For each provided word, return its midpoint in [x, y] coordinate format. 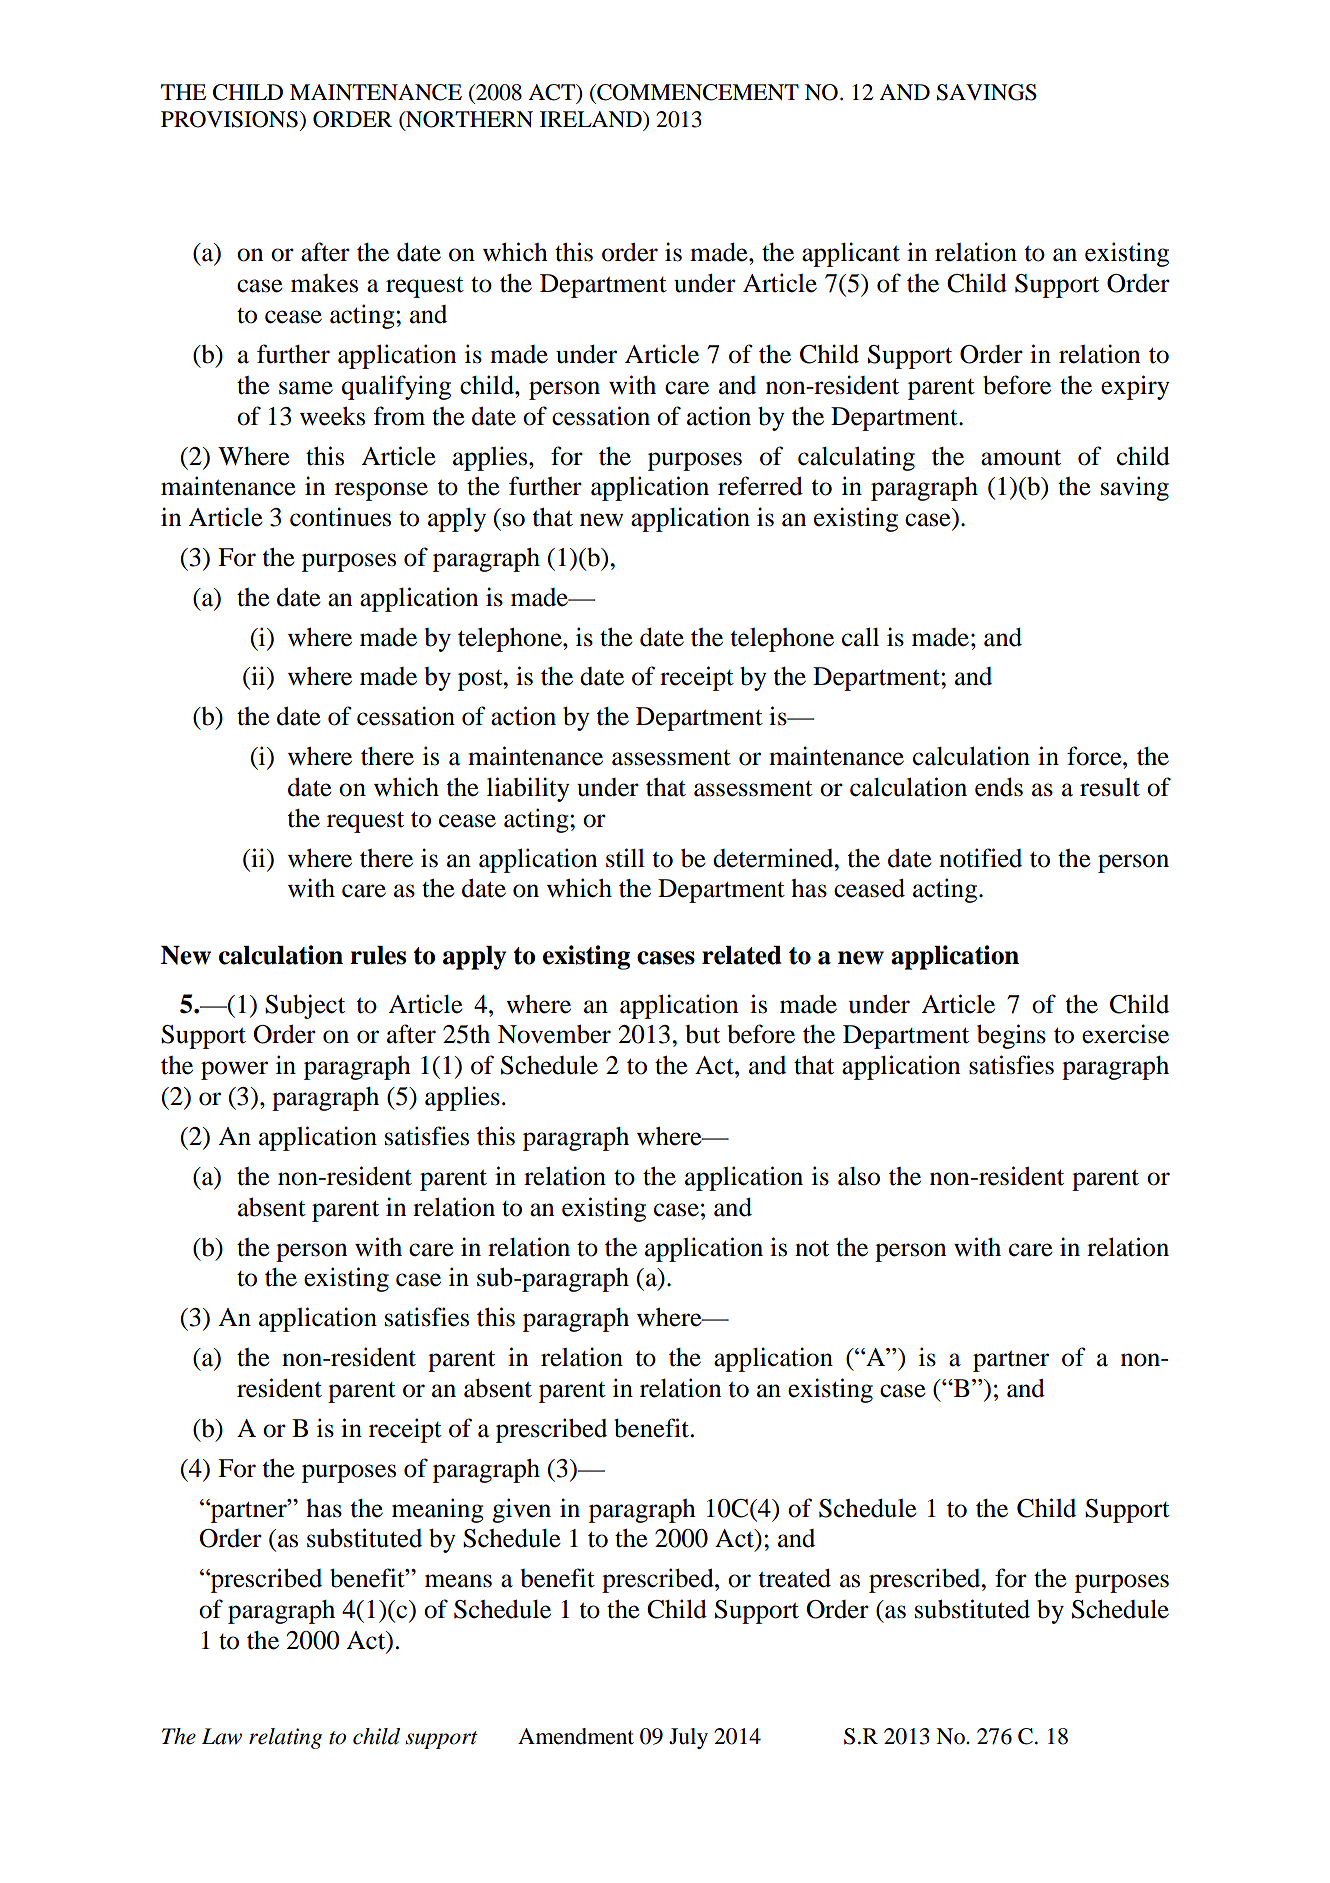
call [860, 637]
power [234, 1070]
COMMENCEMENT [697, 92]
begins [1011, 1036]
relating [285, 1738]
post [481, 680]
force [1095, 756]
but [703, 1034]
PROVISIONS [229, 119]
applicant [851, 254]
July [688, 1738]
